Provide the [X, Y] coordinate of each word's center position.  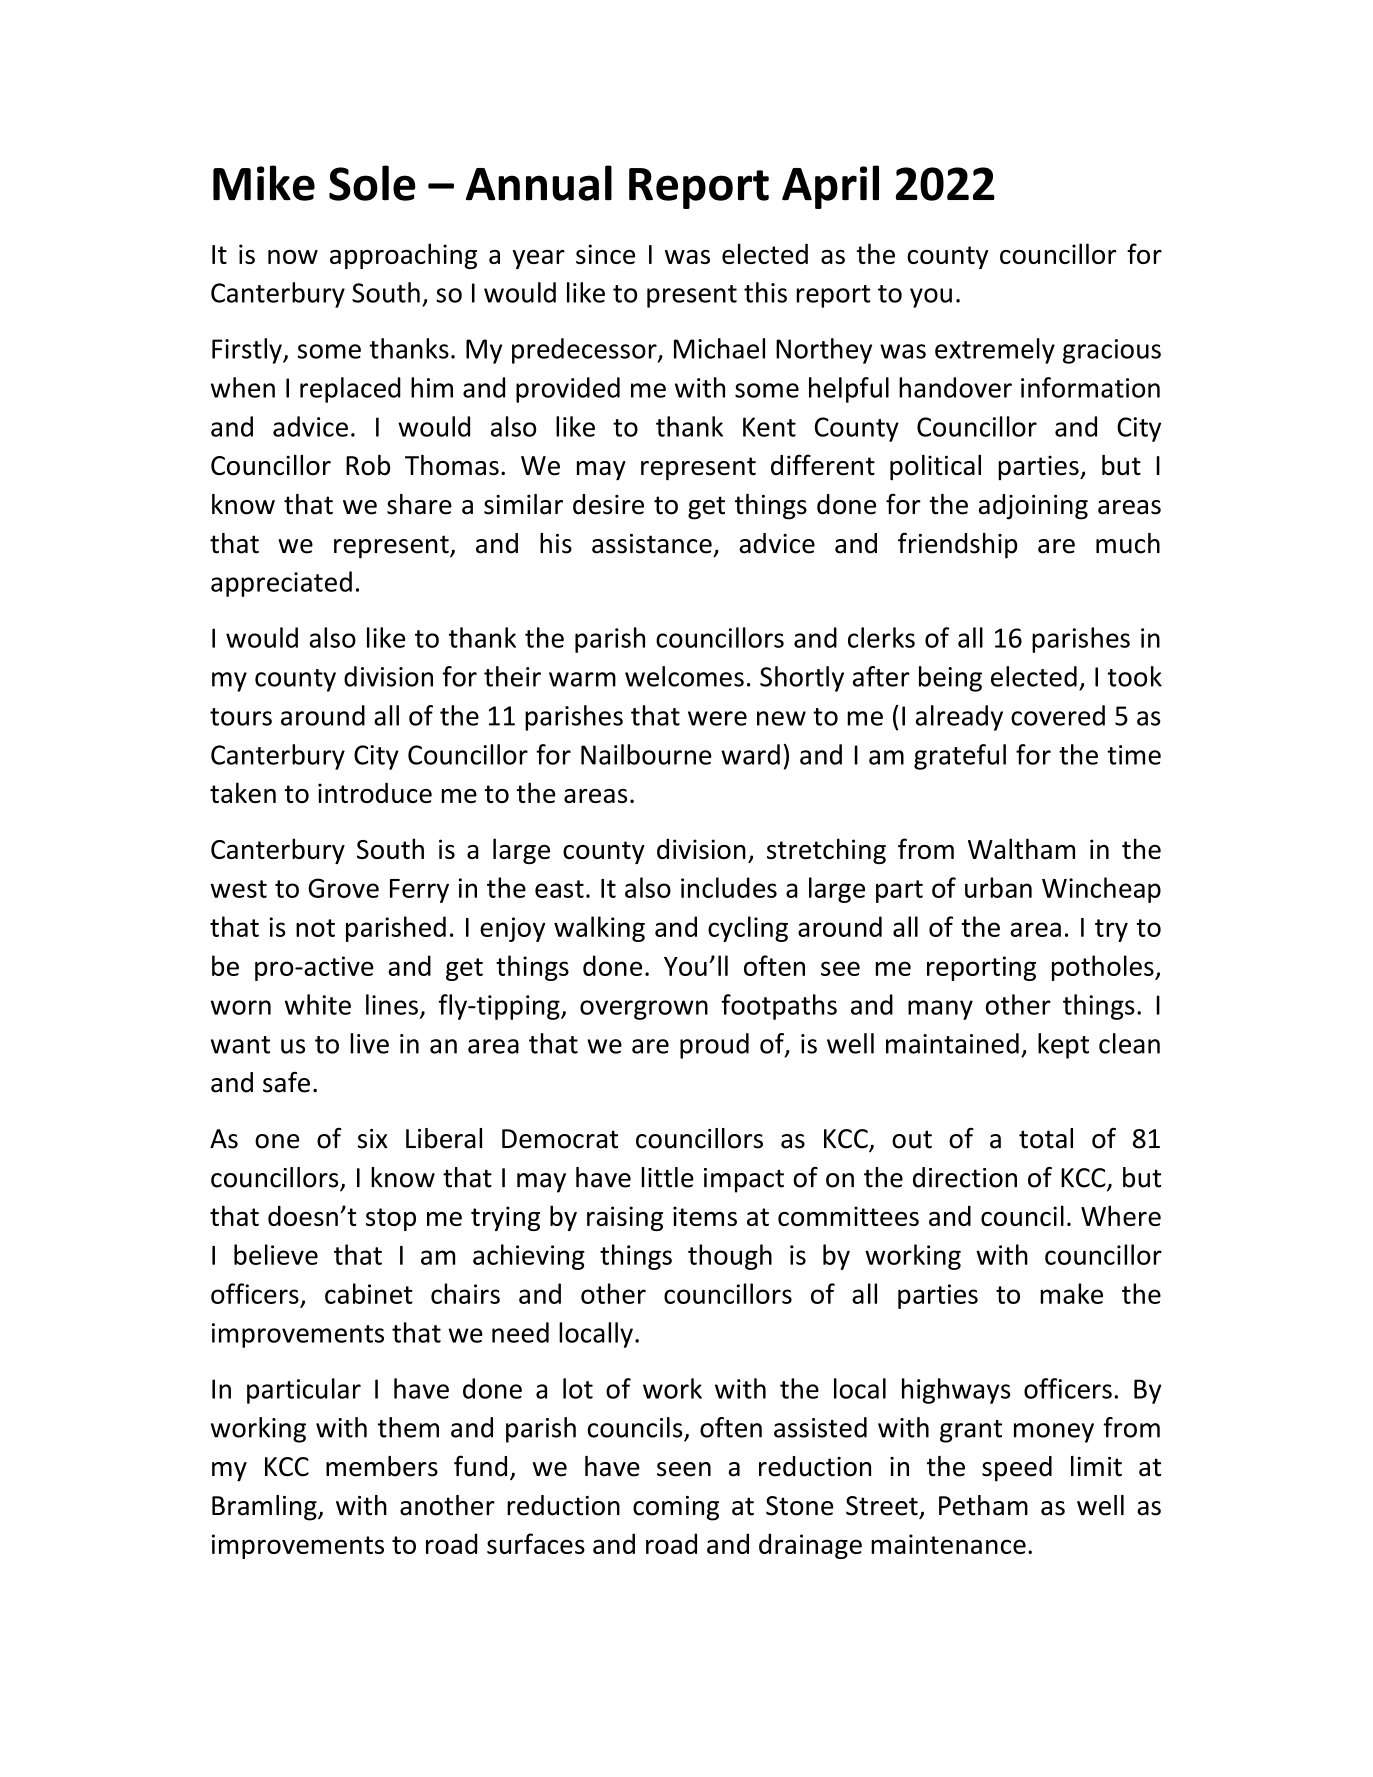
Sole [372, 183]
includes [729, 887]
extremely [995, 351]
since [605, 254]
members [382, 1466]
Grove [343, 888]
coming [676, 1508]
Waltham [1021, 848]
